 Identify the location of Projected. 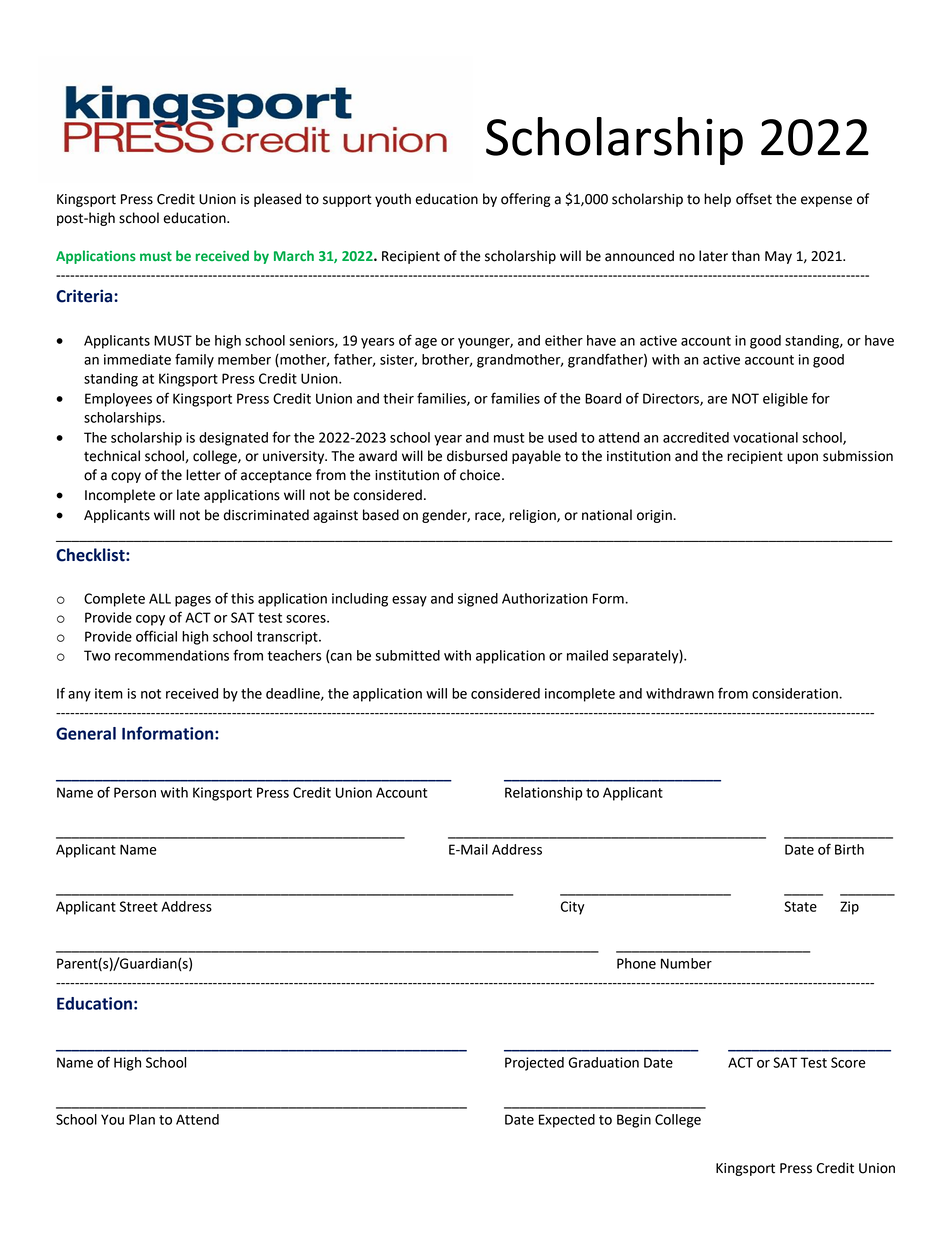
(534, 1064).
